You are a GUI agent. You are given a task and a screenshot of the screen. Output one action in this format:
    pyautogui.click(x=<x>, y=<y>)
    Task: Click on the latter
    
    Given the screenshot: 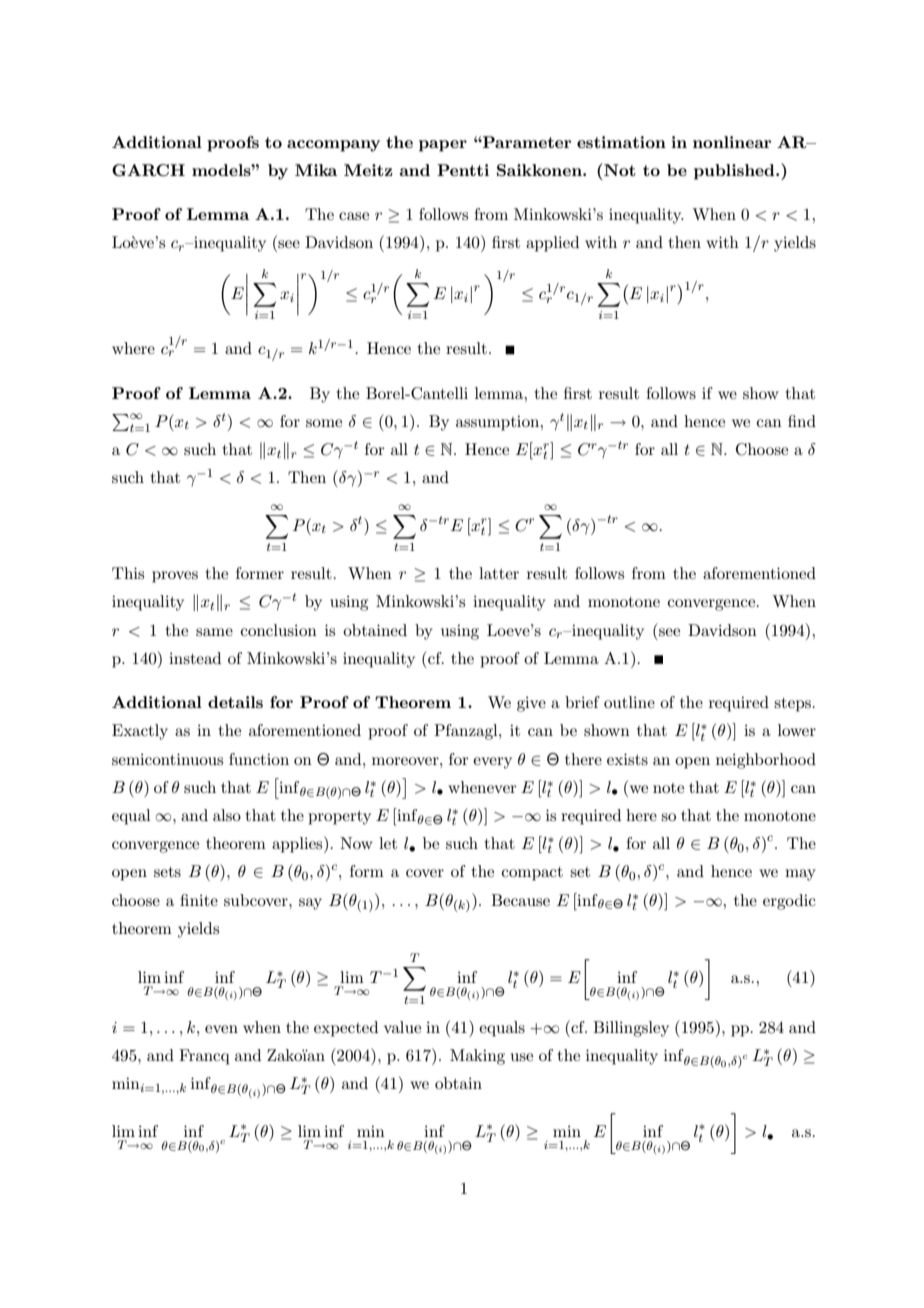 What is the action you would take?
    pyautogui.click(x=499, y=573)
